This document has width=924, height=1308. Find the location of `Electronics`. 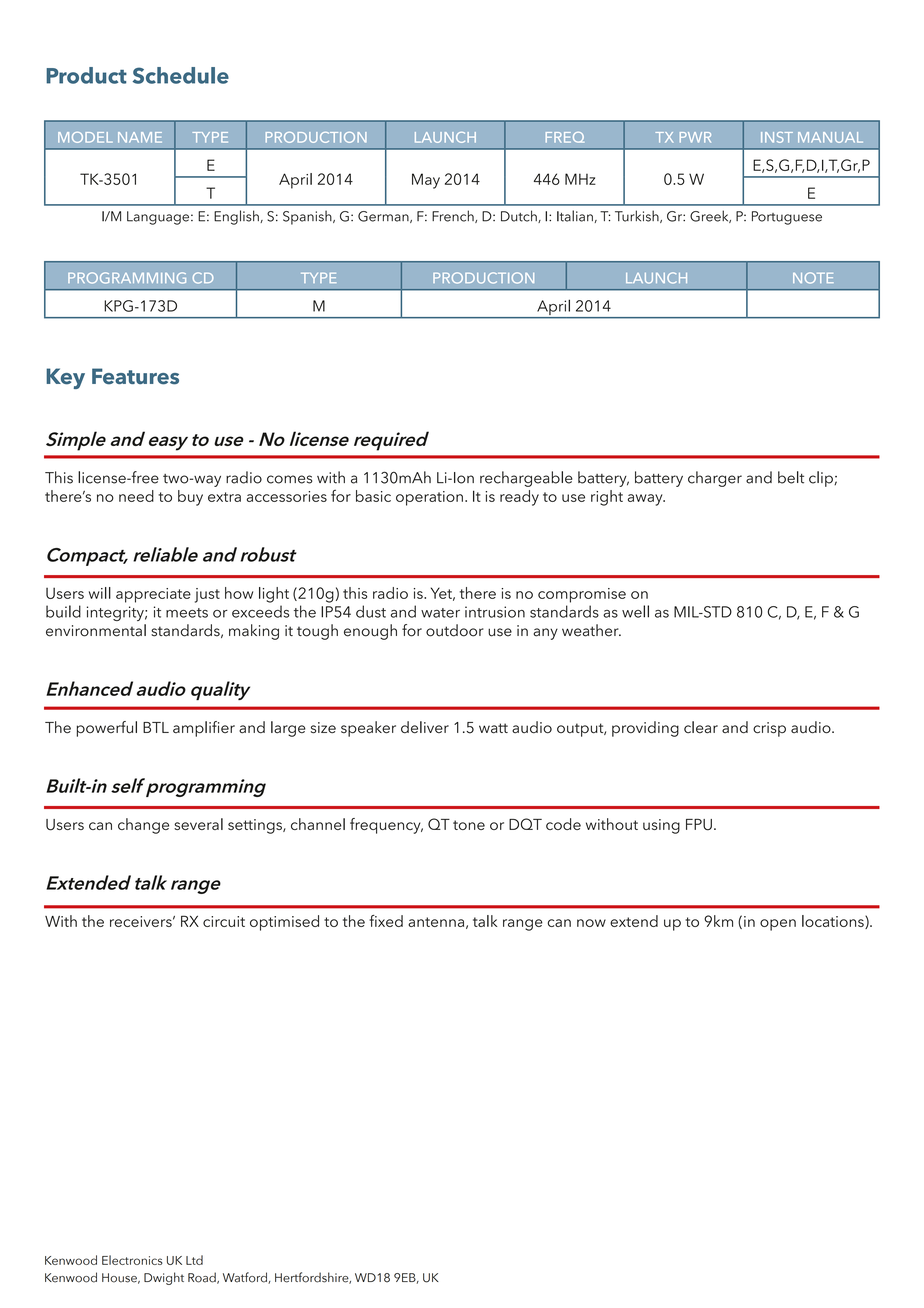

Electronics is located at coordinates (132, 1260).
